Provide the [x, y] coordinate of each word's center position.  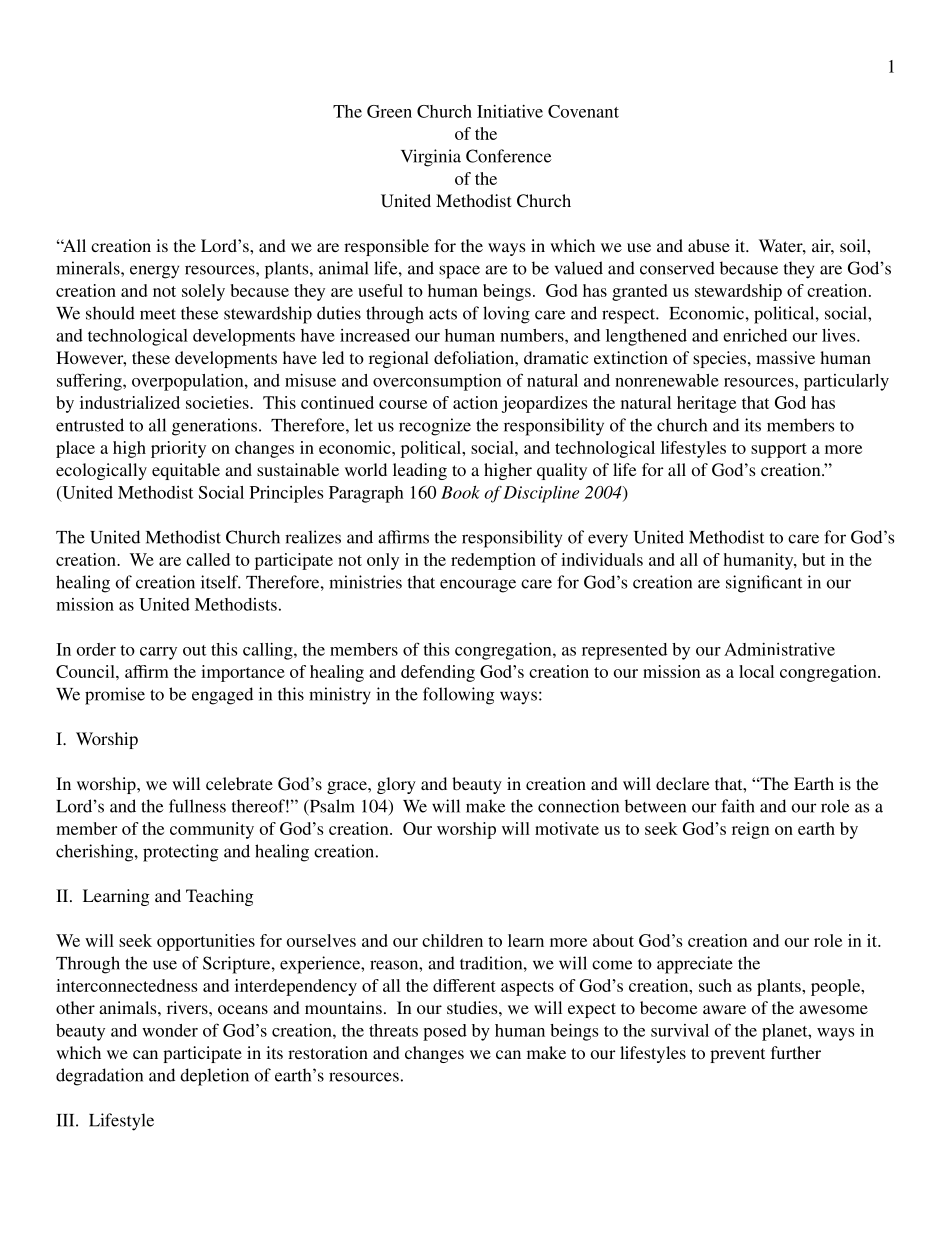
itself [221, 582]
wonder [170, 1030]
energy [154, 272]
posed [445, 1032]
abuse [709, 245]
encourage [478, 586]
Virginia [431, 158]
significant [764, 584]
